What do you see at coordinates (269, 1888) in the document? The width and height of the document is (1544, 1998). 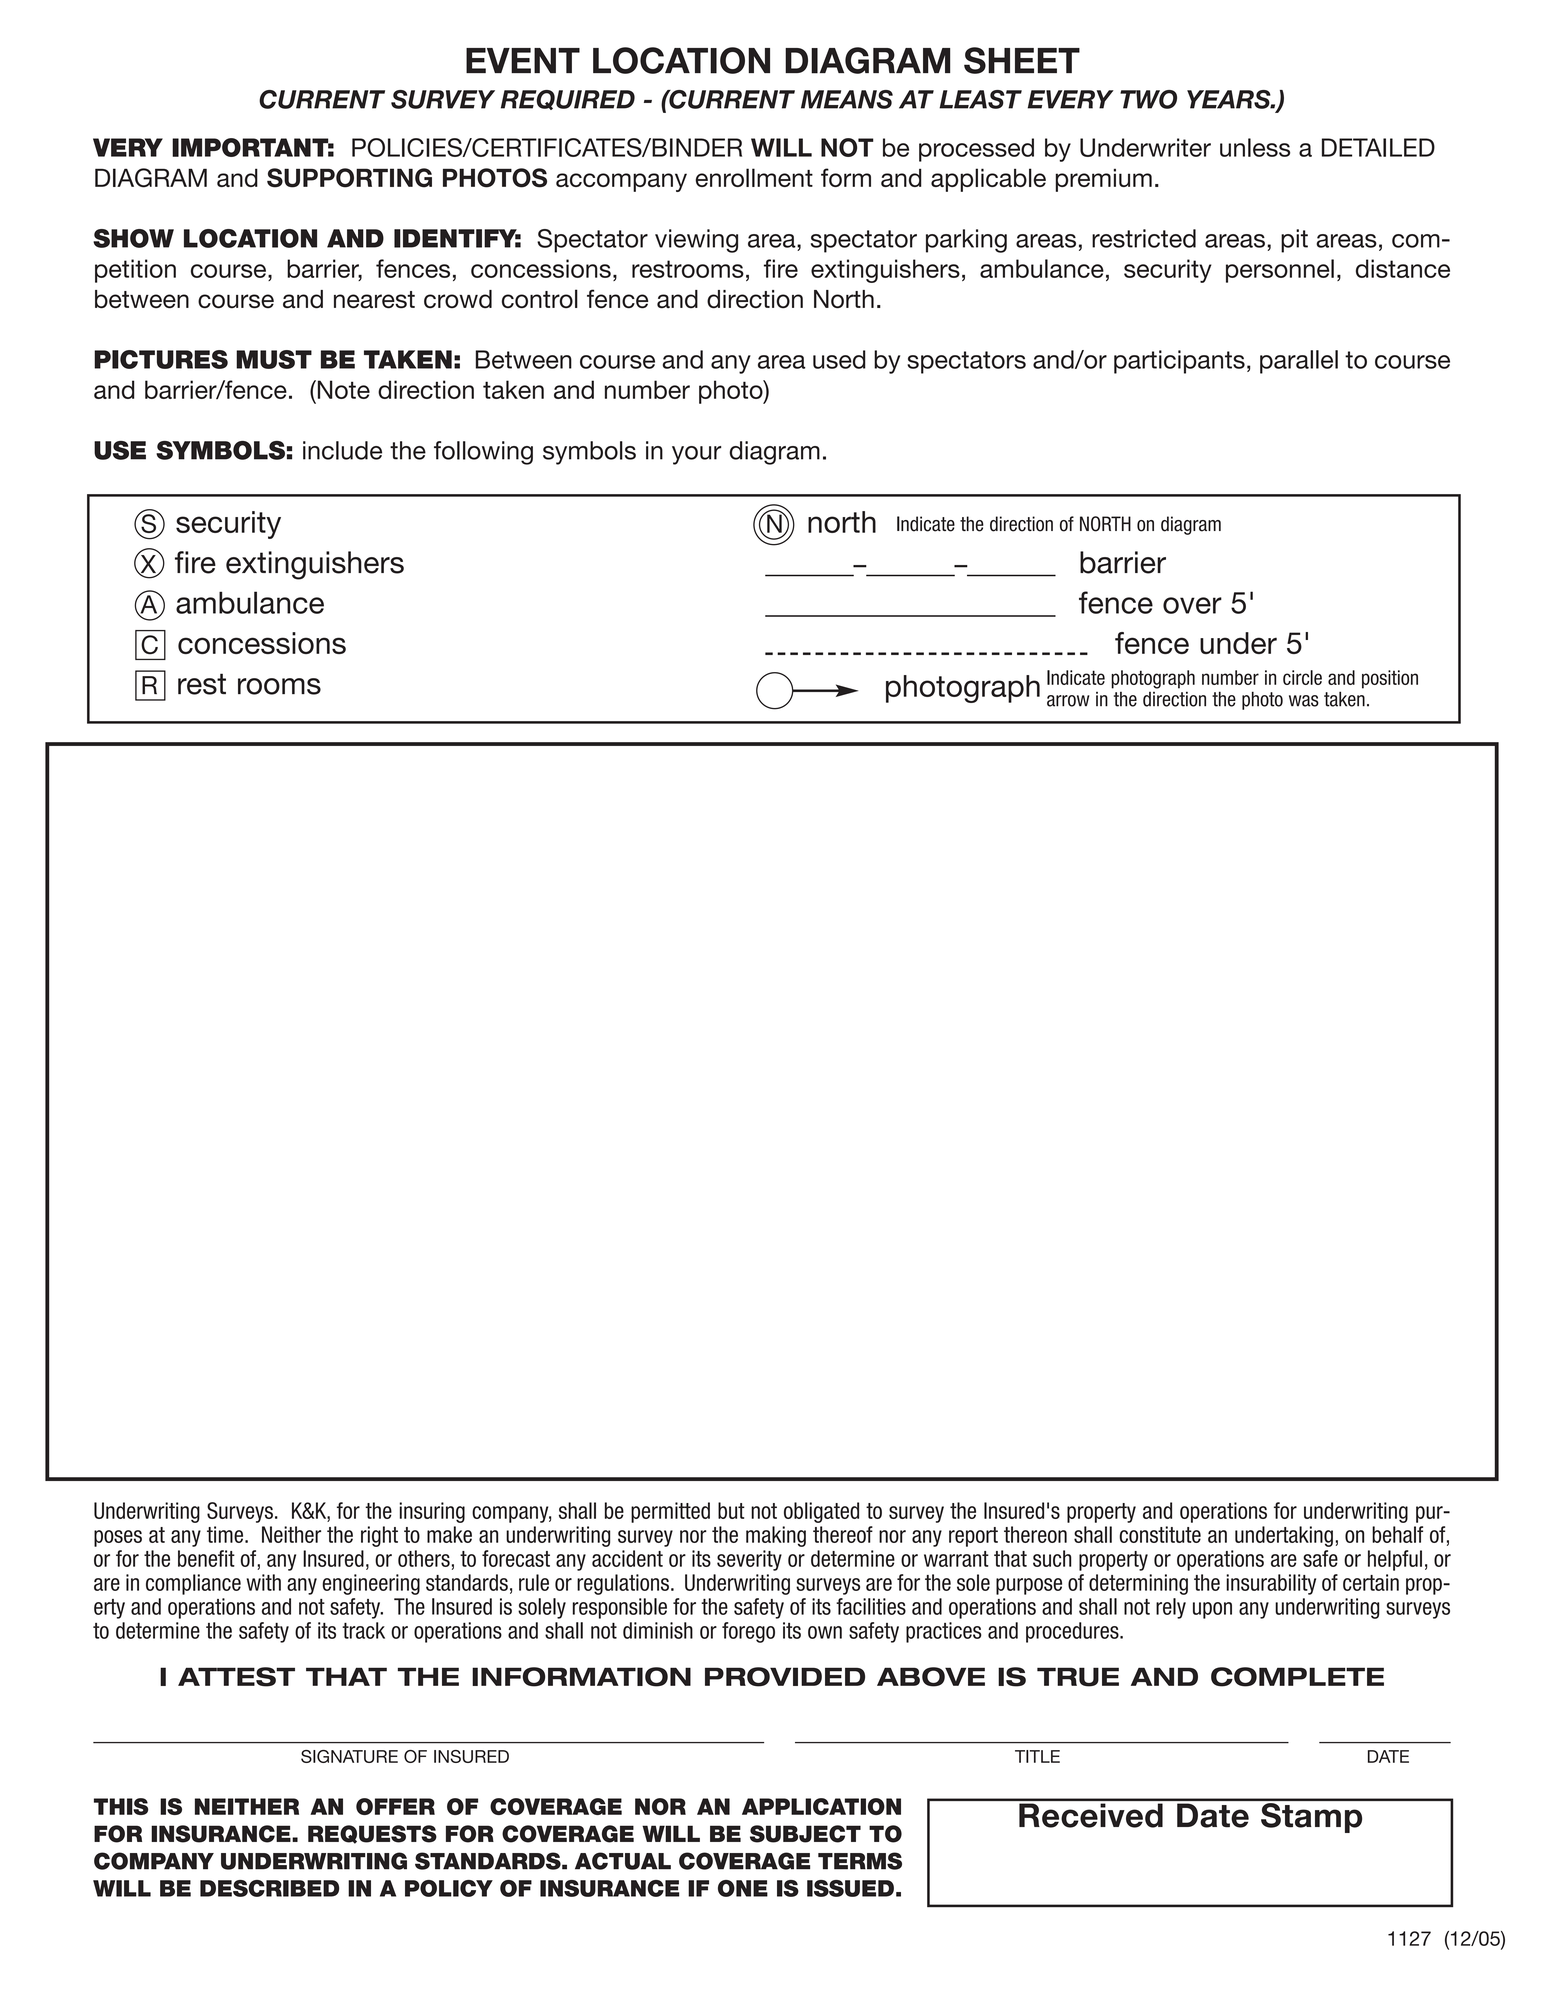 I see `DESCRIBED` at bounding box center [269, 1888].
